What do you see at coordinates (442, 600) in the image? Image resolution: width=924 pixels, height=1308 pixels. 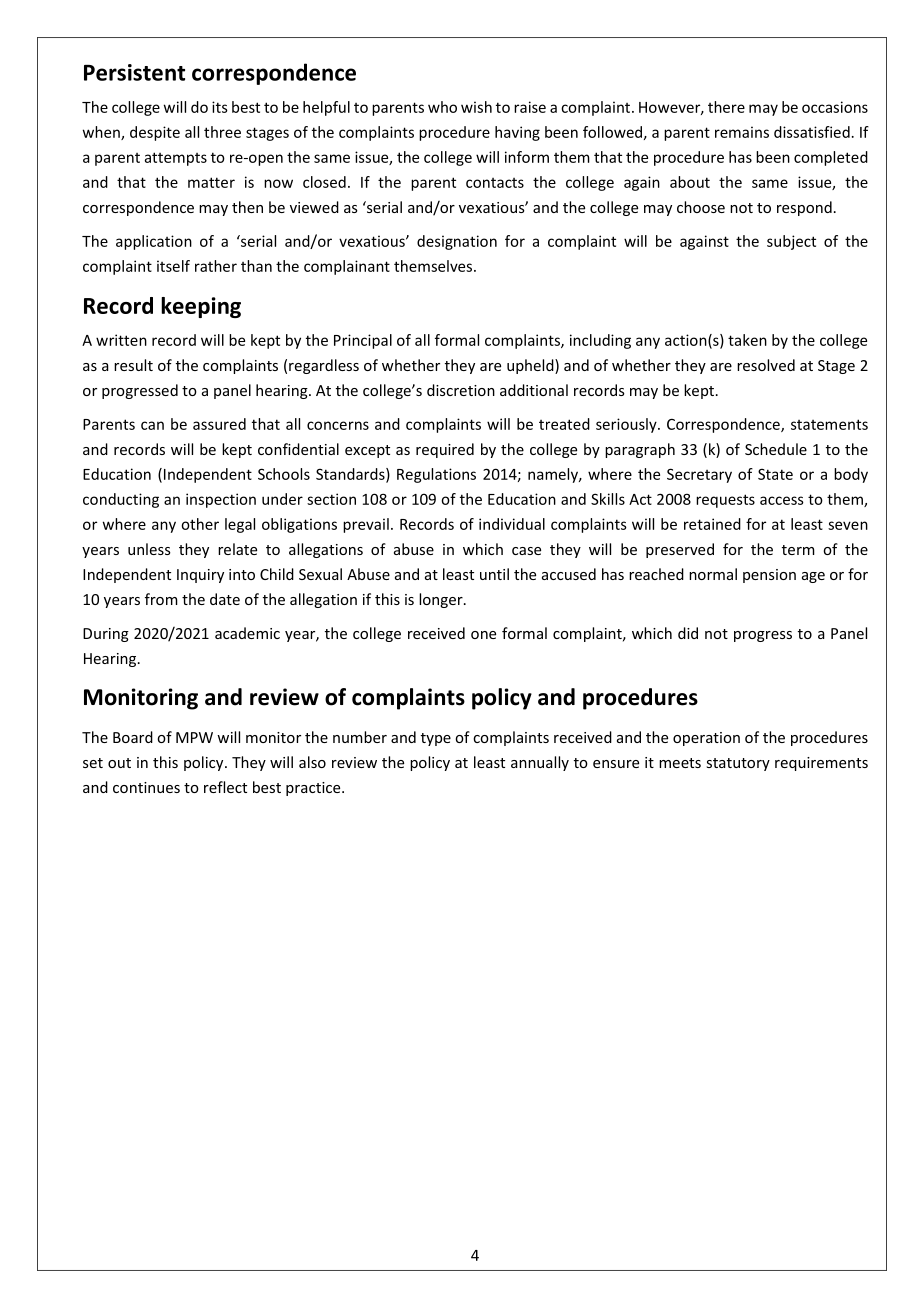 I see `longer` at bounding box center [442, 600].
